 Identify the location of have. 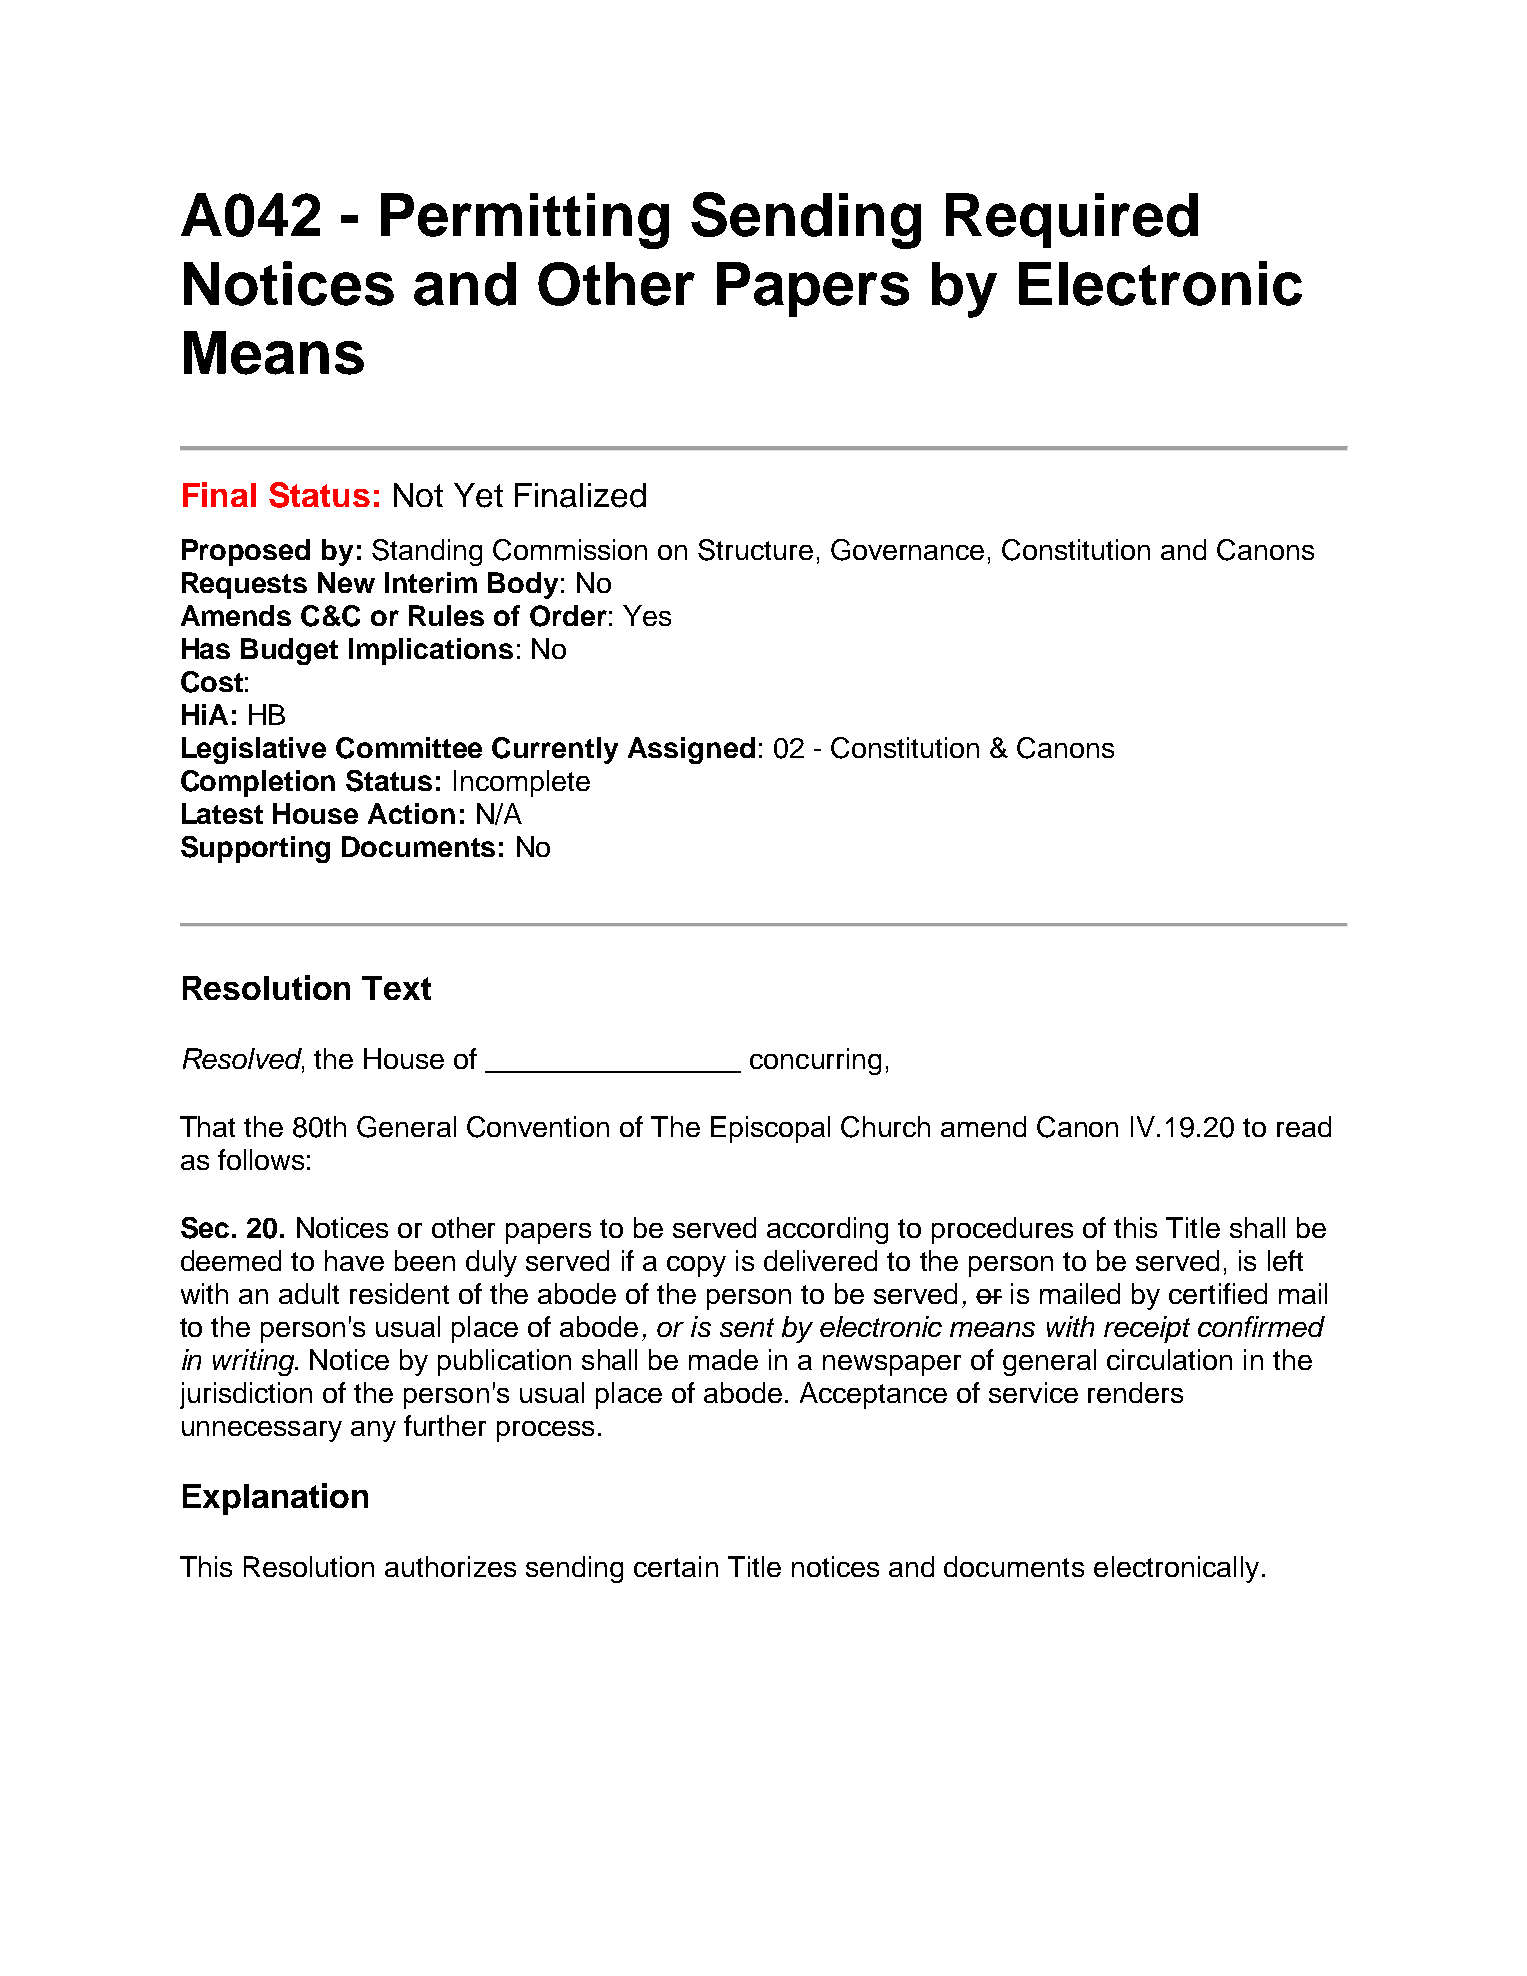
(354, 1260).
